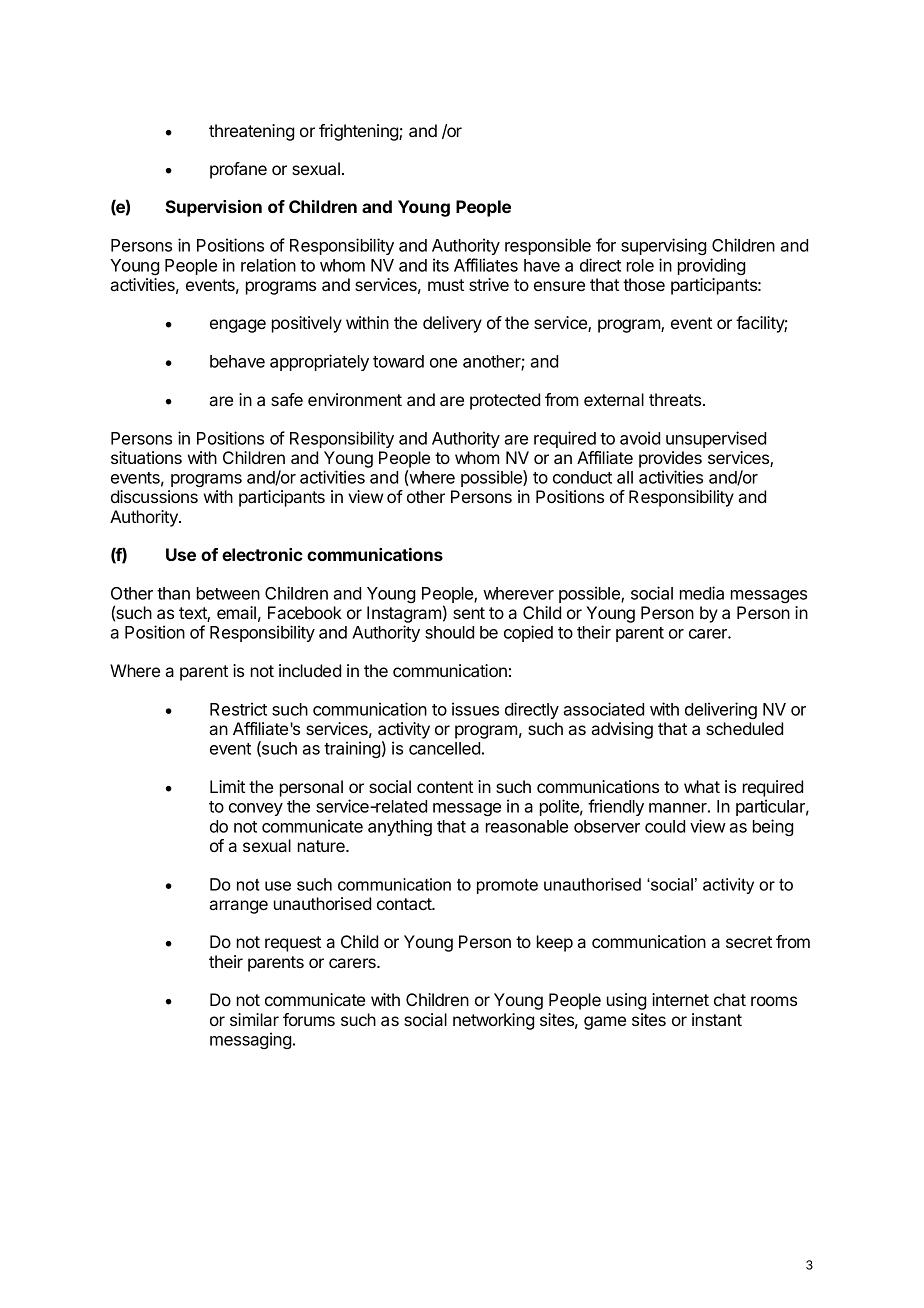  I want to click on what, so click(702, 786).
